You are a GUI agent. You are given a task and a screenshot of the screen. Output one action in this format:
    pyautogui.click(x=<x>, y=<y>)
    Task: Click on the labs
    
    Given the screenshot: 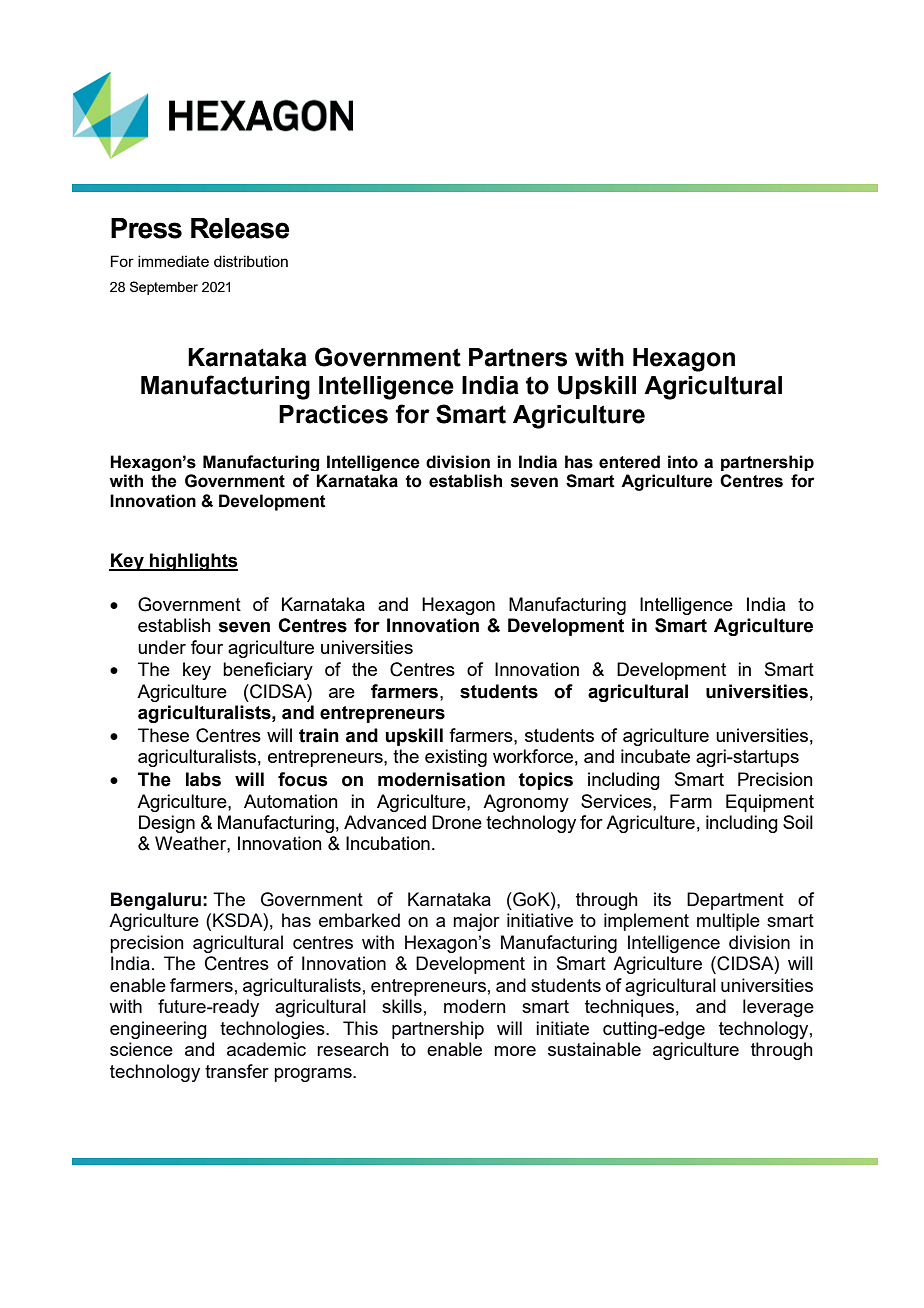 What is the action you would take?
    pyautogui.click(x=203, y=779)
